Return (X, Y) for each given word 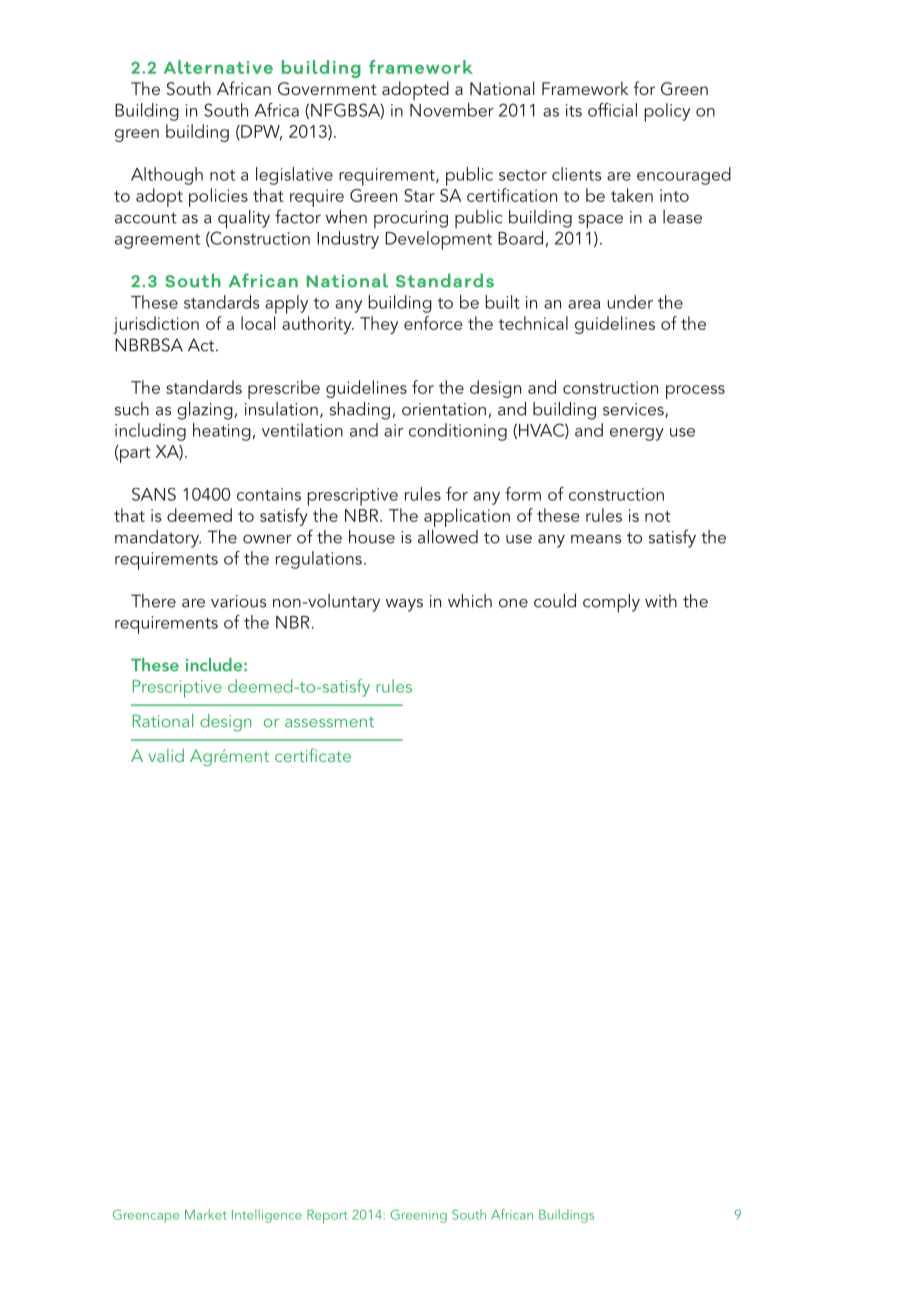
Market (206, 1214)
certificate (313, 755)
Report (327, 1216)
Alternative (218, 67)
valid (166, 755)
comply (611, 603)
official (612, 110)
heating (222, 432)
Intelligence (267, 1216)
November (452, 110)
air (393, 430)
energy (637, 434)
